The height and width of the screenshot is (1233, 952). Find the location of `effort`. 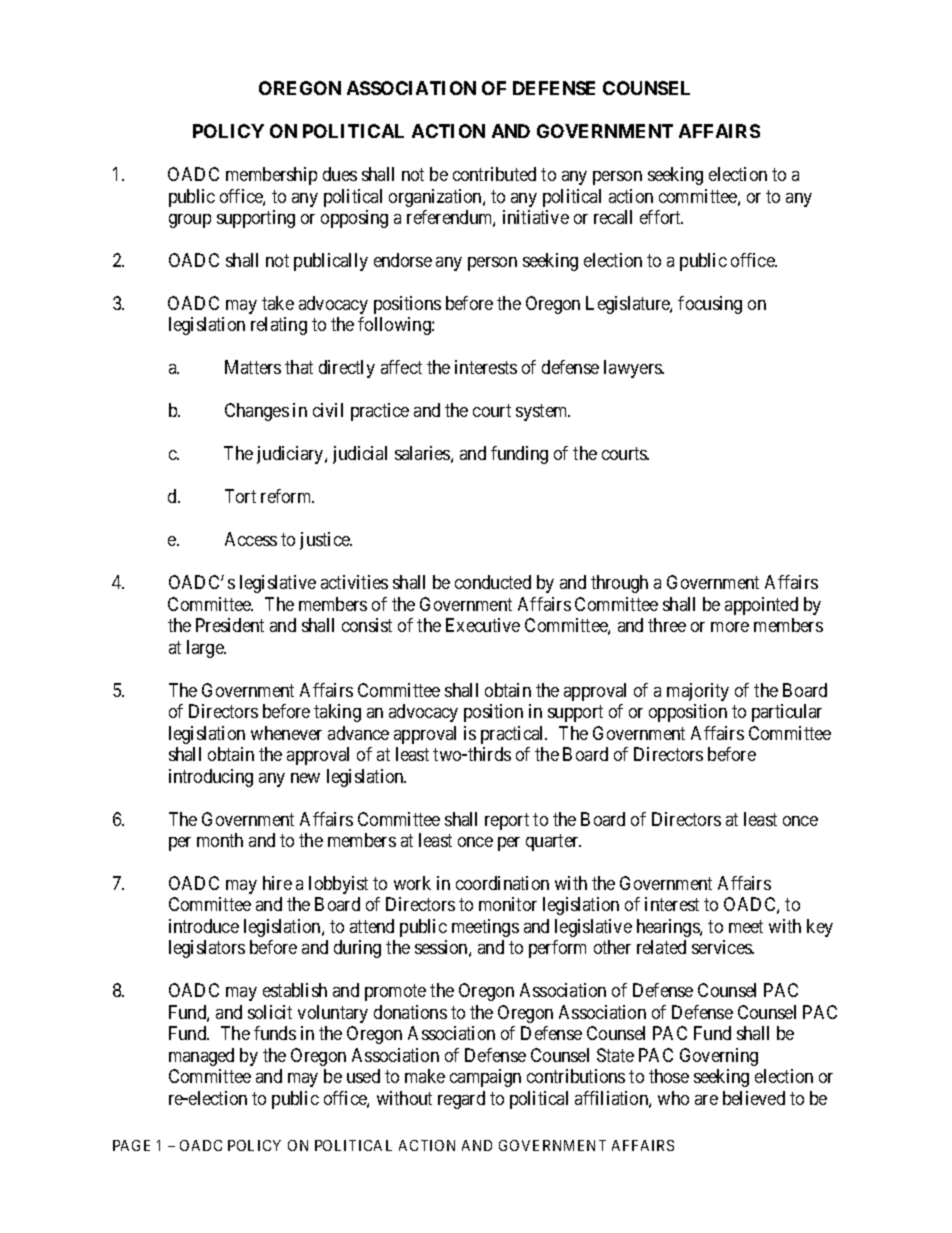

effort is located at coordinates (661, 217).
